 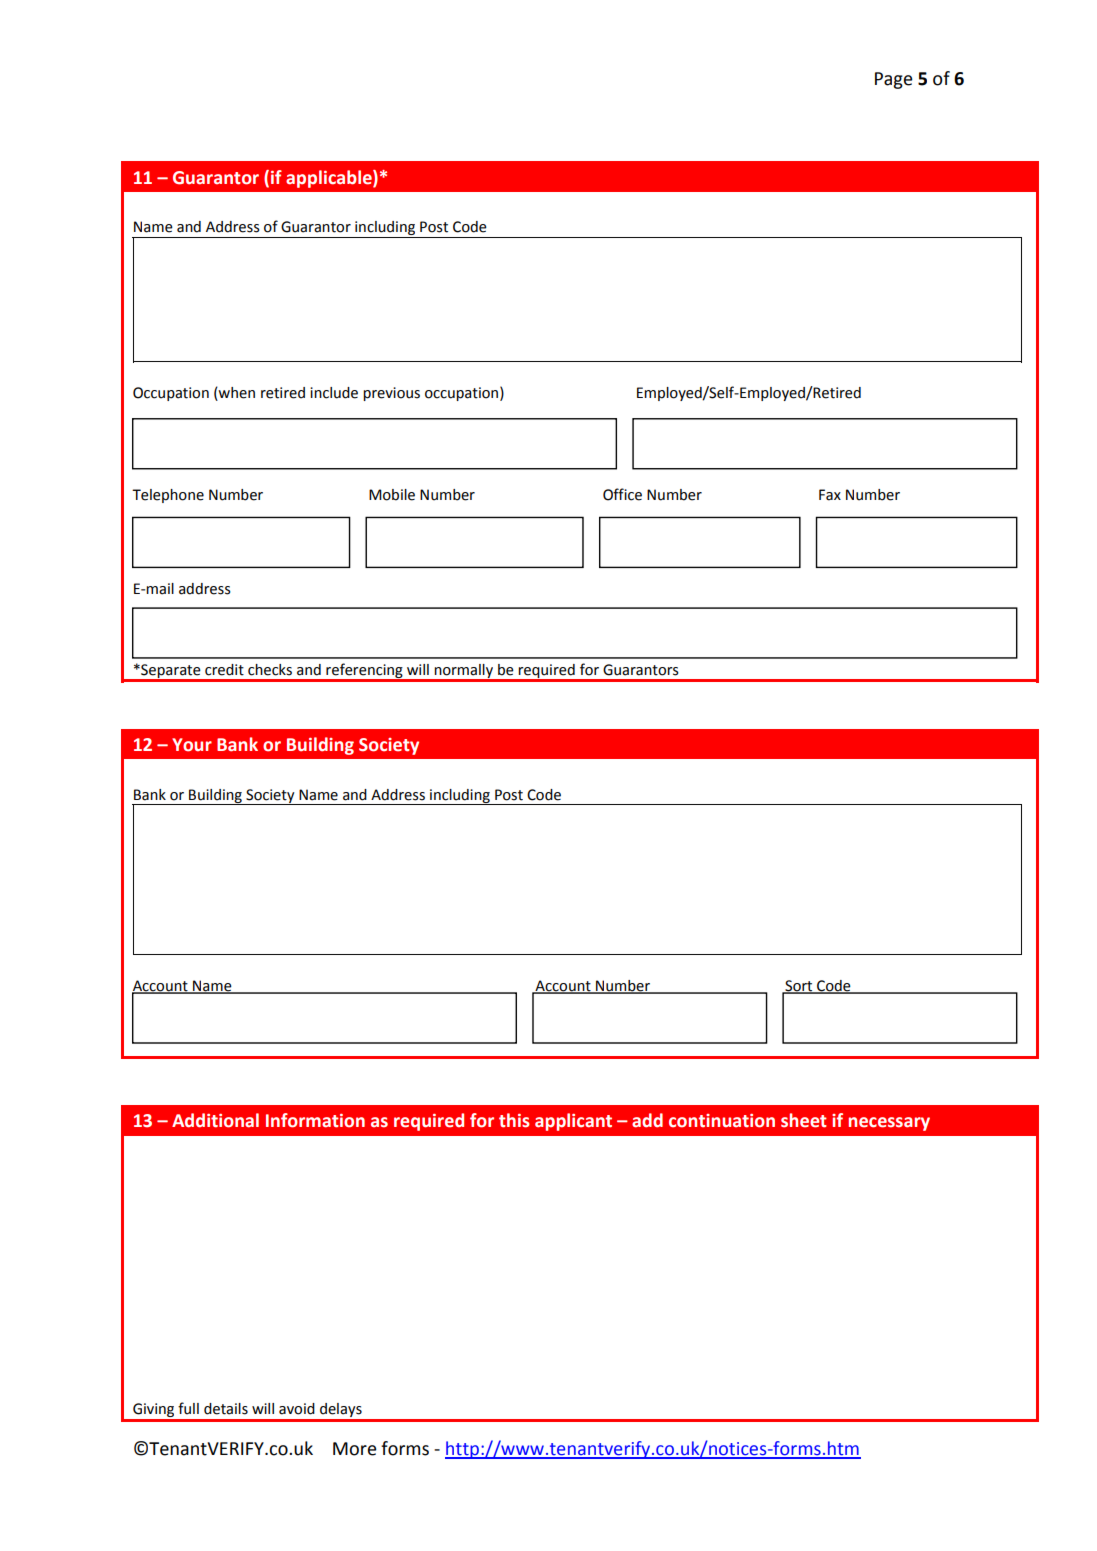 What do you see at coordinates (830, 495) in the screenshot?
I see `Fax` at bounding box center [830, 495].
